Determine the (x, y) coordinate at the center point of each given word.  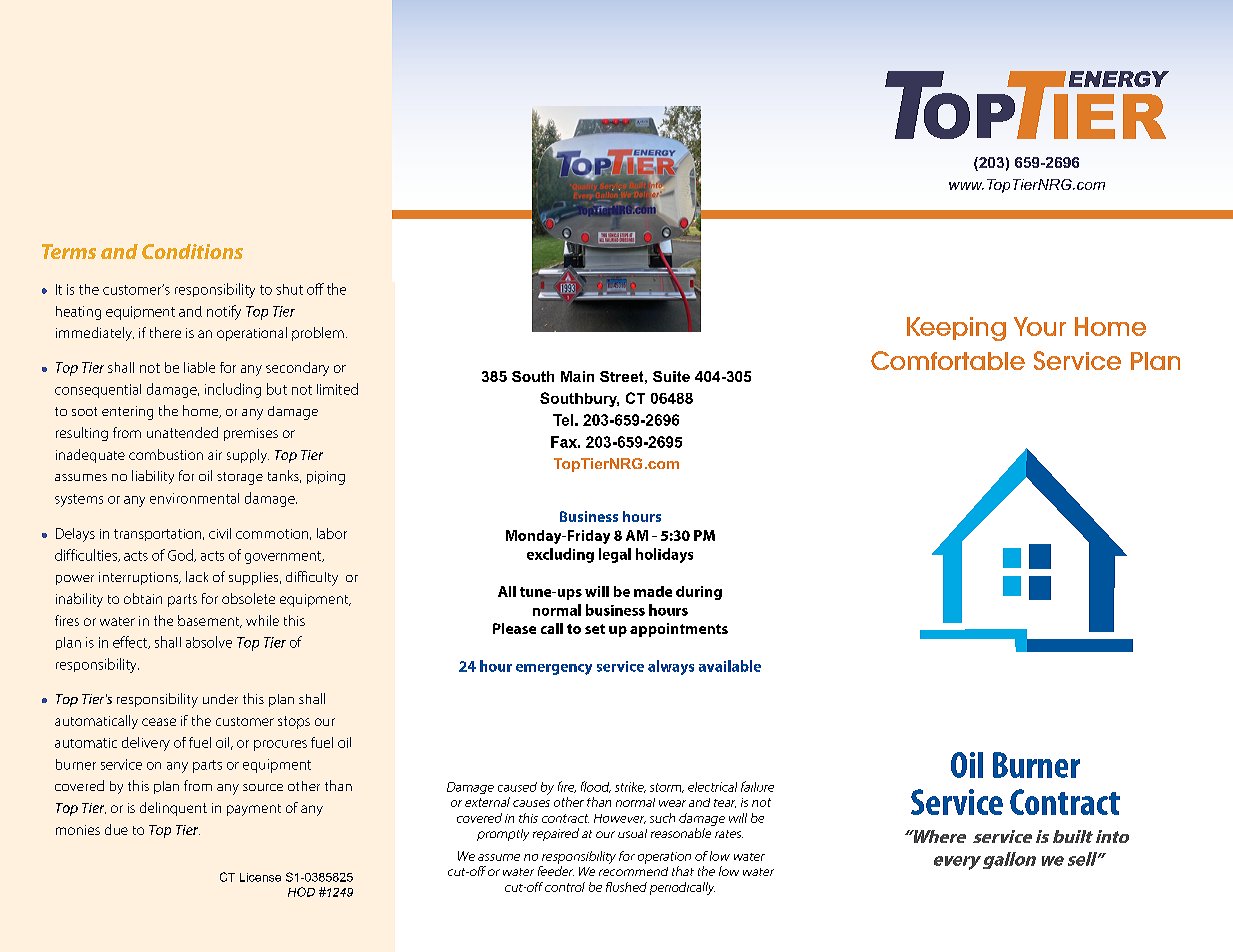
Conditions (192, 251)
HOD (301, 892)
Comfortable (948, 360)
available (730, 666)
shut (289, 289)
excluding (560, 555)
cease (159, 722)
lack (197, 576)
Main (577, 376)
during (699, 593)
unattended (182, 432)
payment (254, 810)
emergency (554, 669)
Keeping (956, 329)
